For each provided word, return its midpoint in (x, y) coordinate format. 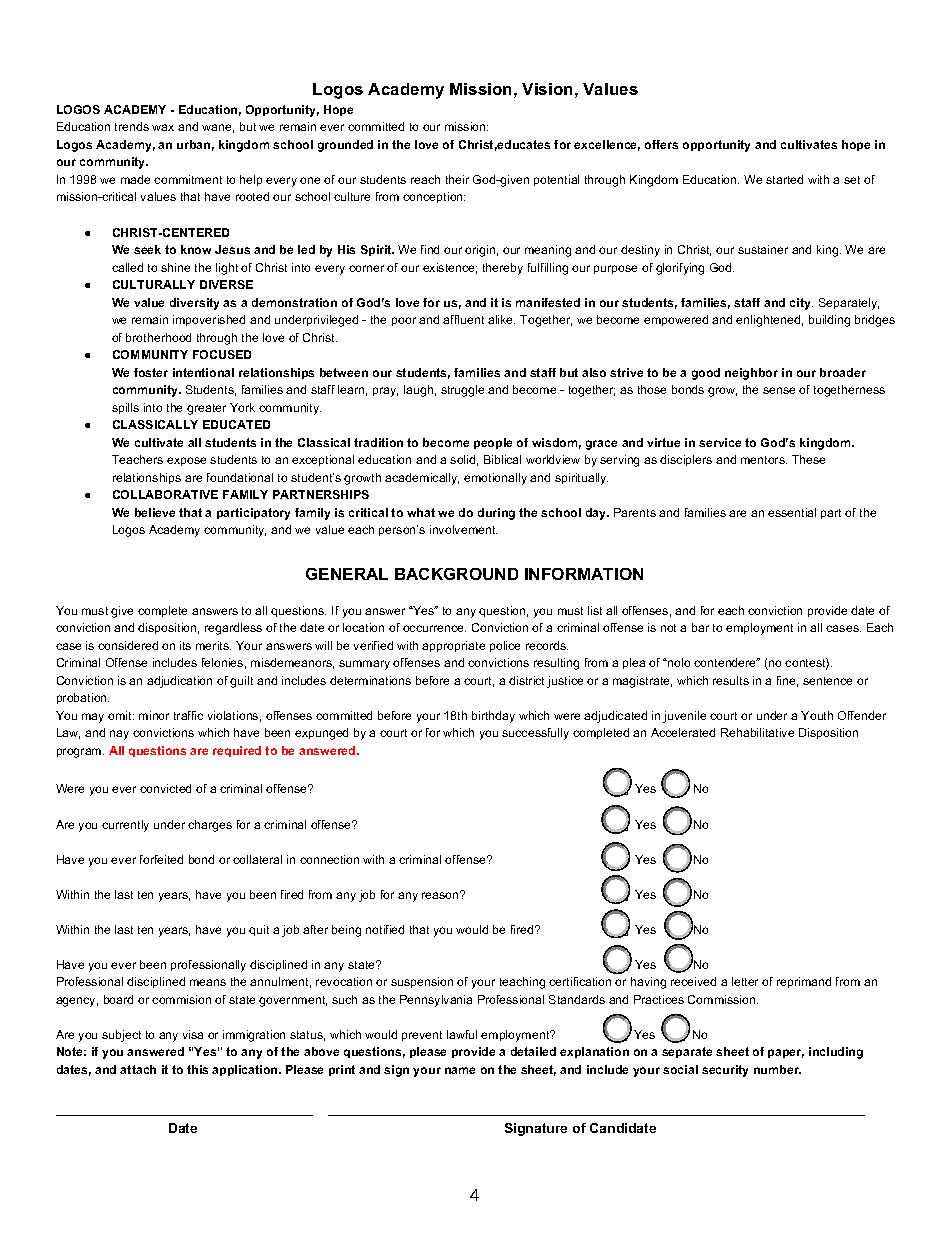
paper (786, 1053)
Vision (547, 89)
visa (193, 1034)
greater (206, 409)
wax (163, 127)
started (784, 179)
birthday (493, 717)
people (493, 443)
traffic (188, 715)
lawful (462, 1034)
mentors (764, 460)
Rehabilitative (757, 732)
